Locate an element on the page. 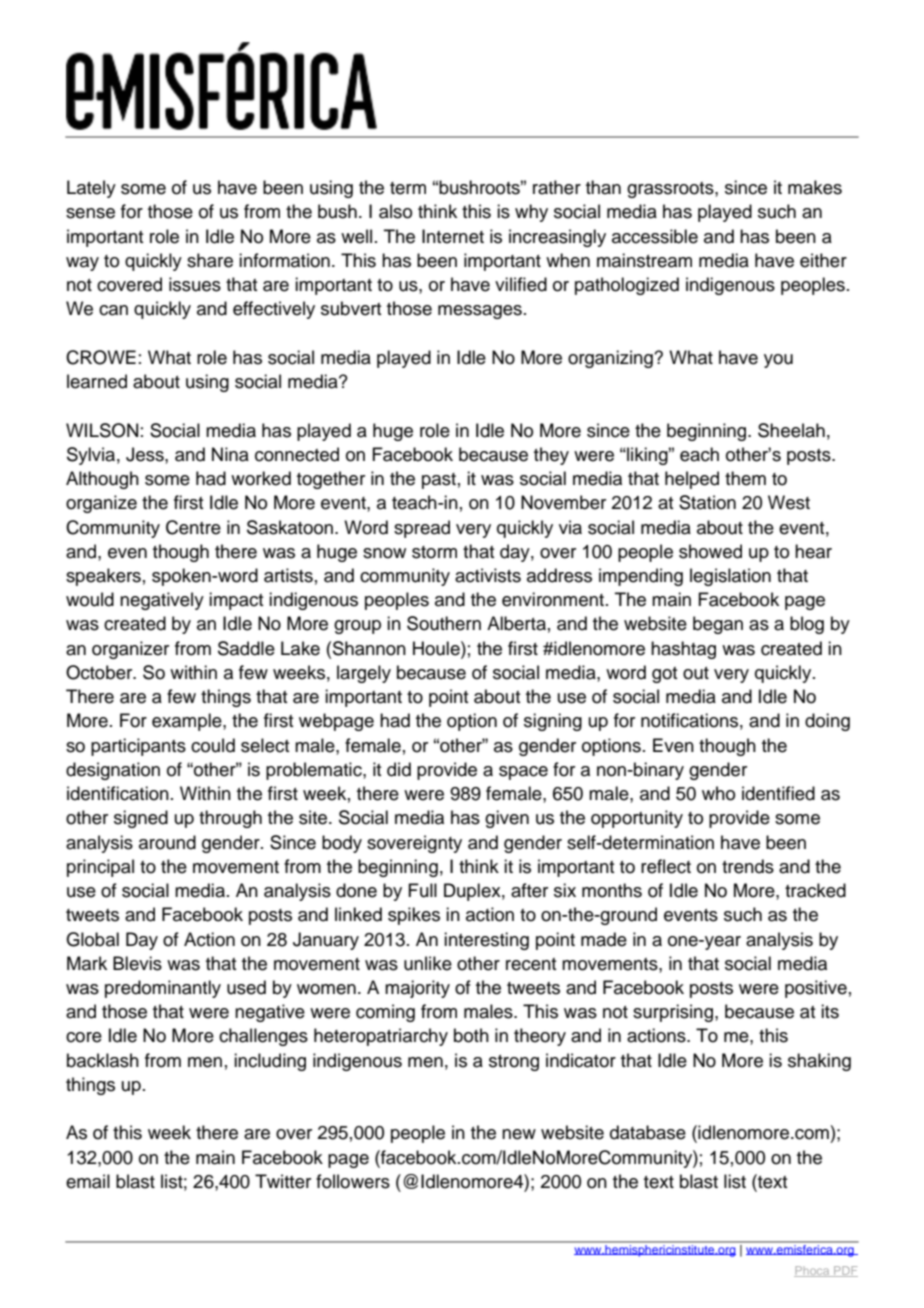  Southern is located at coordinates (444, 623).
